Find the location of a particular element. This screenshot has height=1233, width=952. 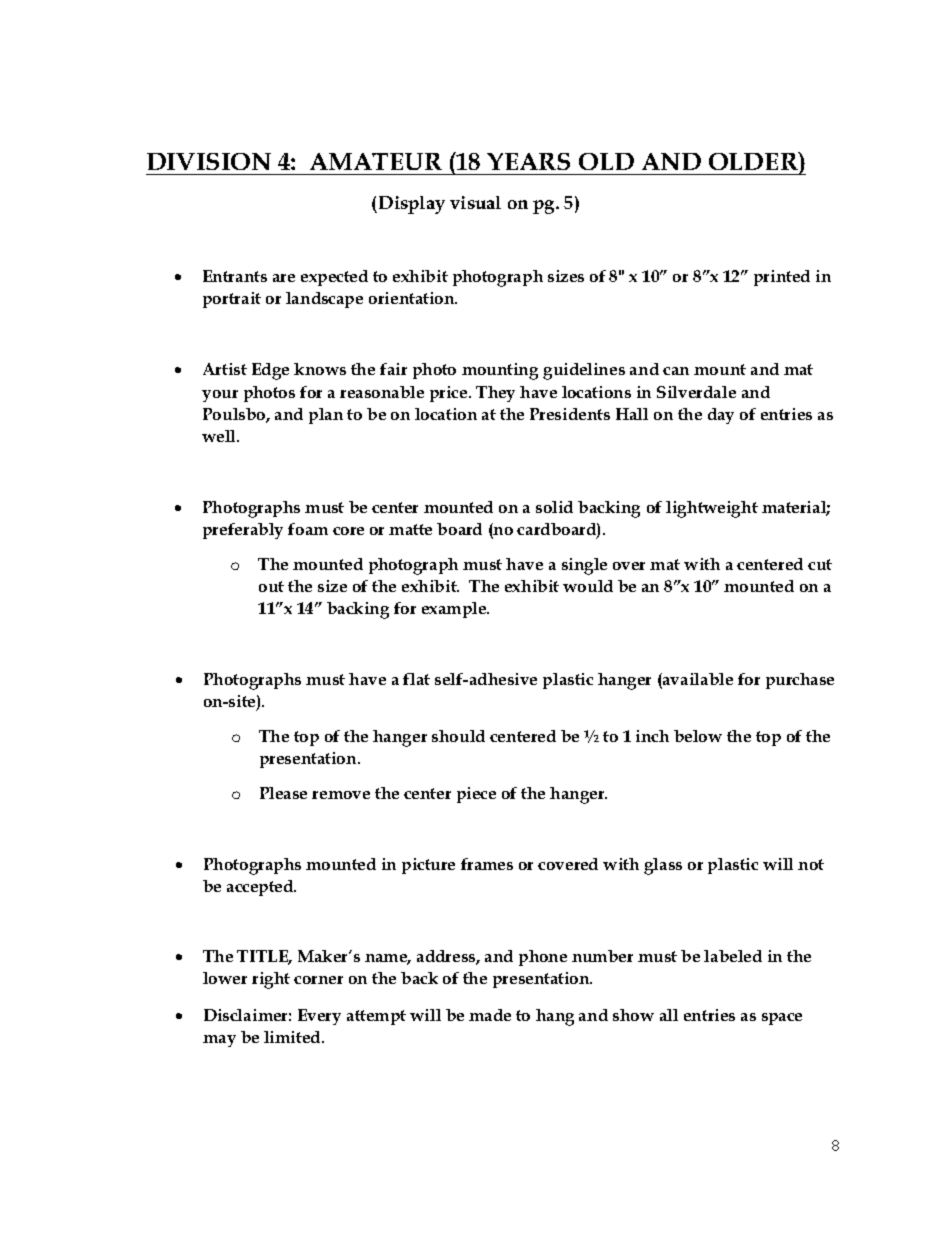

Please is located at coordinates (283, 793).
